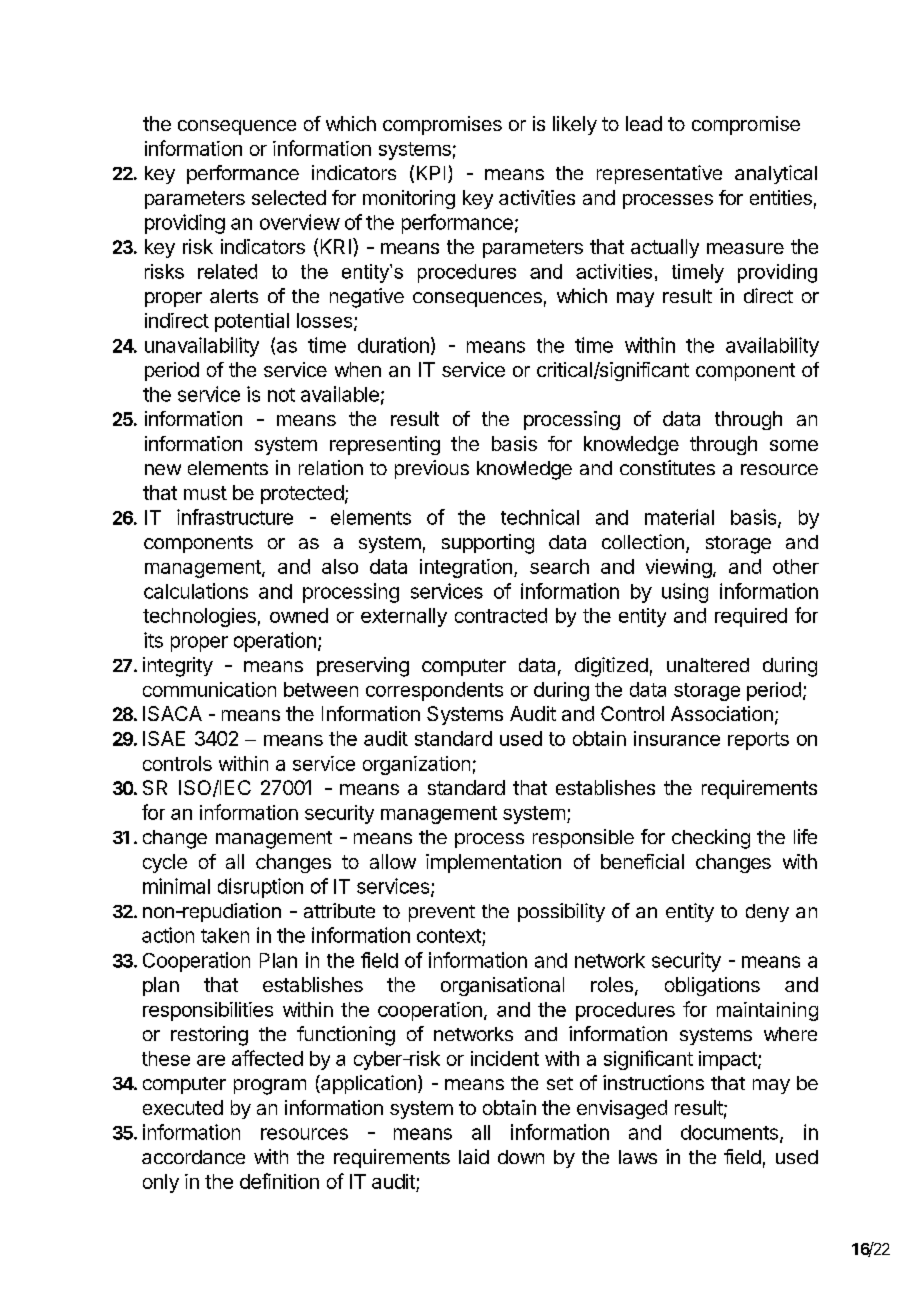 The height and width of the page is (1309, 924). Describe the element at coordinates (431, 173) in the page. I see `KPI` at that location.
